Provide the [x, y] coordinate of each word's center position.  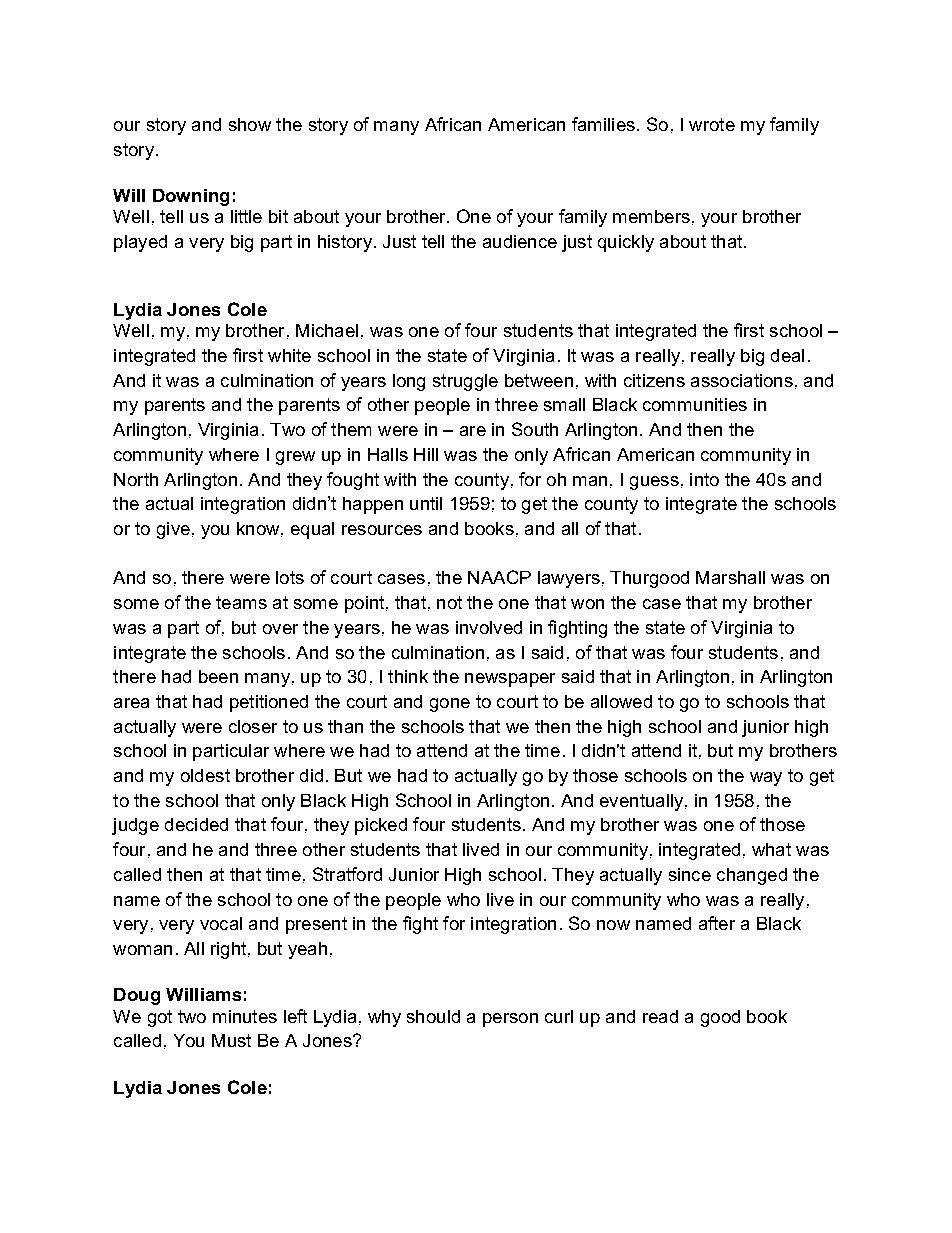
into [704, 479]
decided [196, 824]
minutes [245, 1016]
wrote [712, 124]
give [173, 530]
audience [520, 241]
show [250, 124]
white [289, 355]
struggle [465, 382]
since [690, 874]
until [426, 503]
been [218, 676]
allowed [621, 701]
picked [381, 826]
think [408, 676]
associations [742, 380]
